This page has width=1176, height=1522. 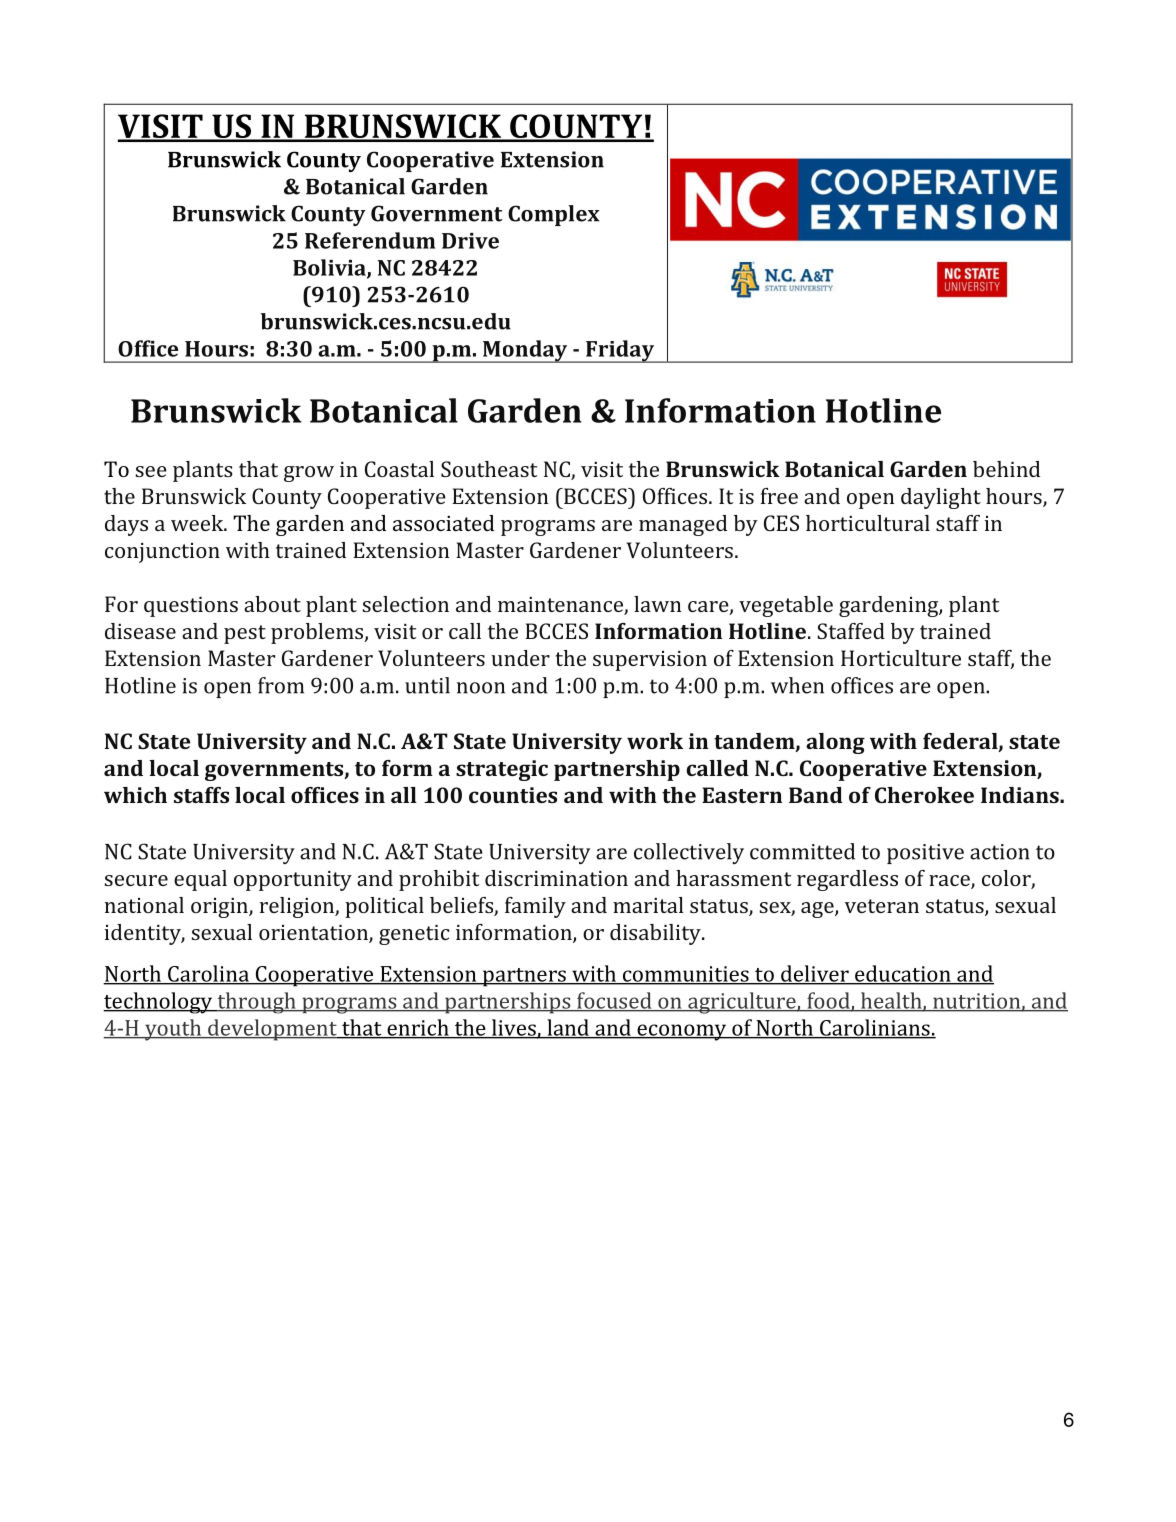 What do you see at coordinates (901, 658) in the page?
I see `Horticulture` at bounding box center [901, 658].
